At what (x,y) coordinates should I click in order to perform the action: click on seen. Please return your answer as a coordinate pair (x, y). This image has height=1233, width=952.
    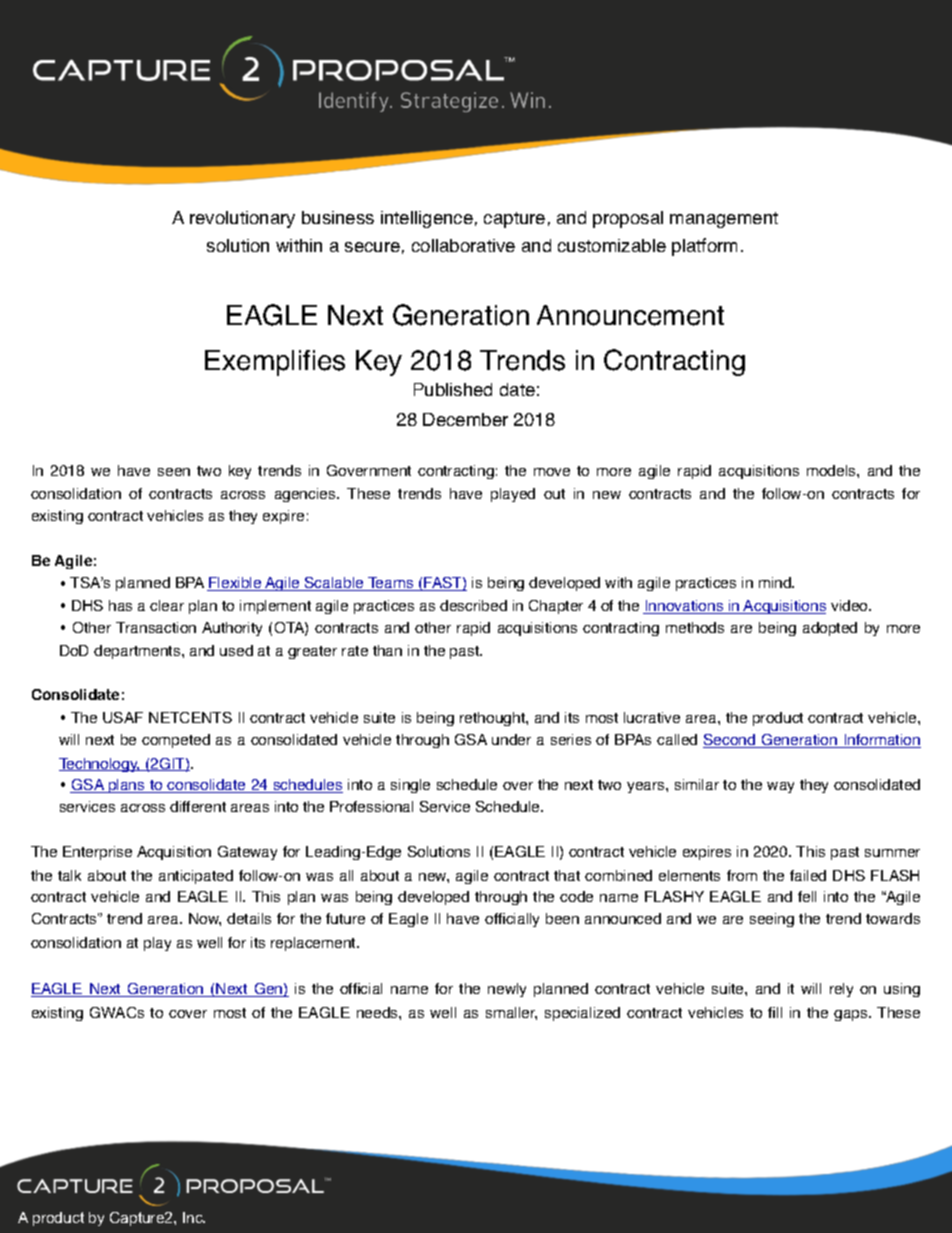
    Looking at the image, I should click on (174, 472).
